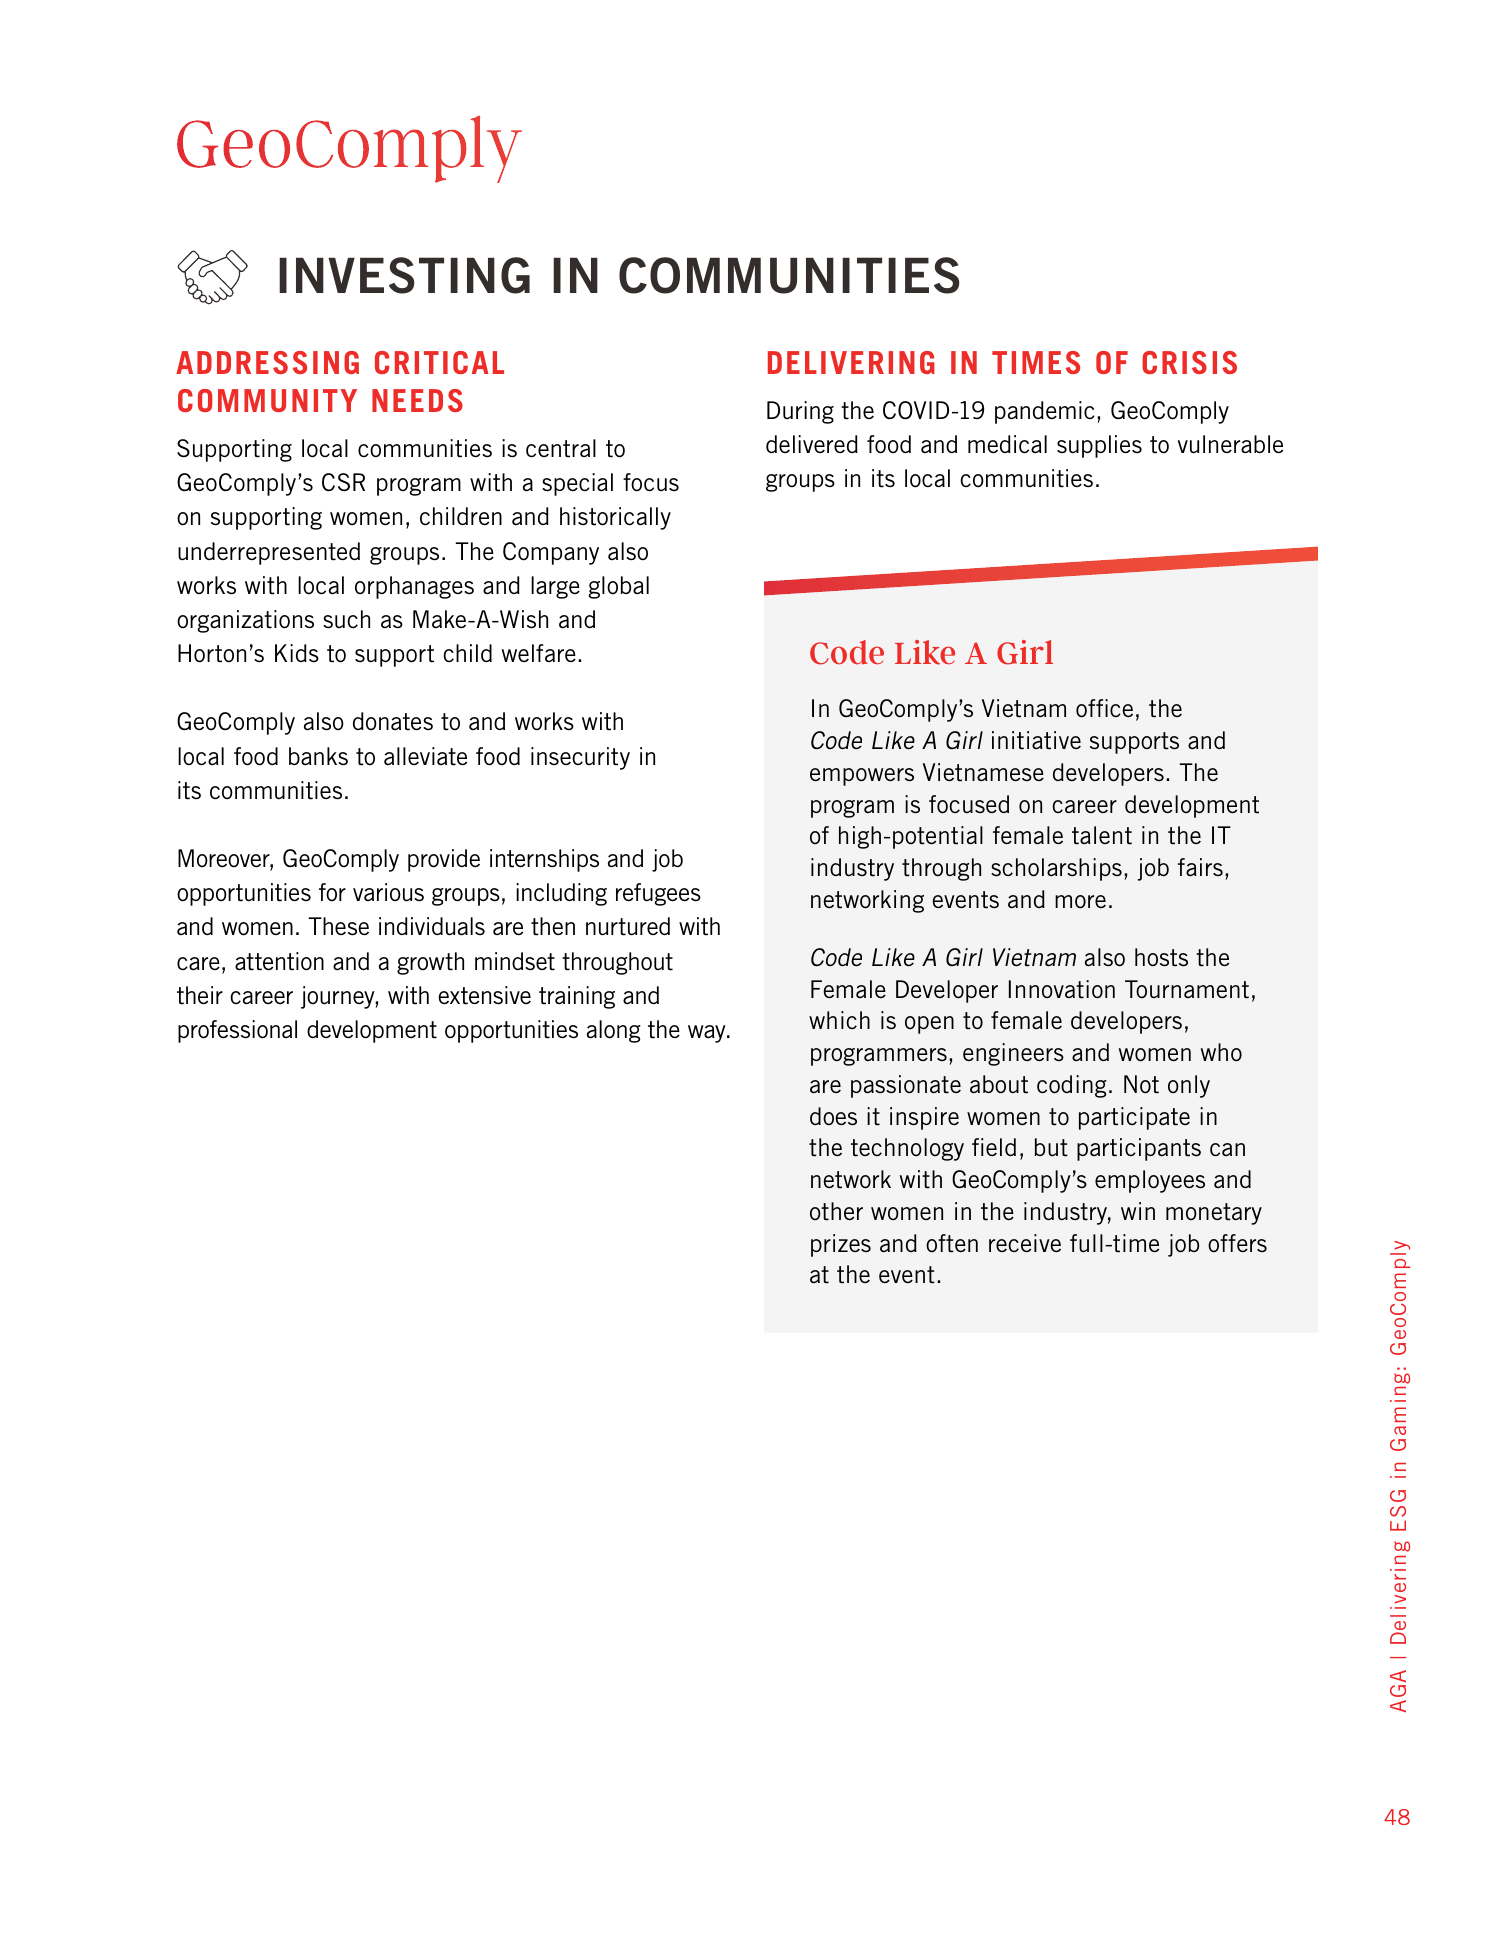  Describe the element at coordinates (404, 275) in the screenshot. I see `INVESTING` at that location.
